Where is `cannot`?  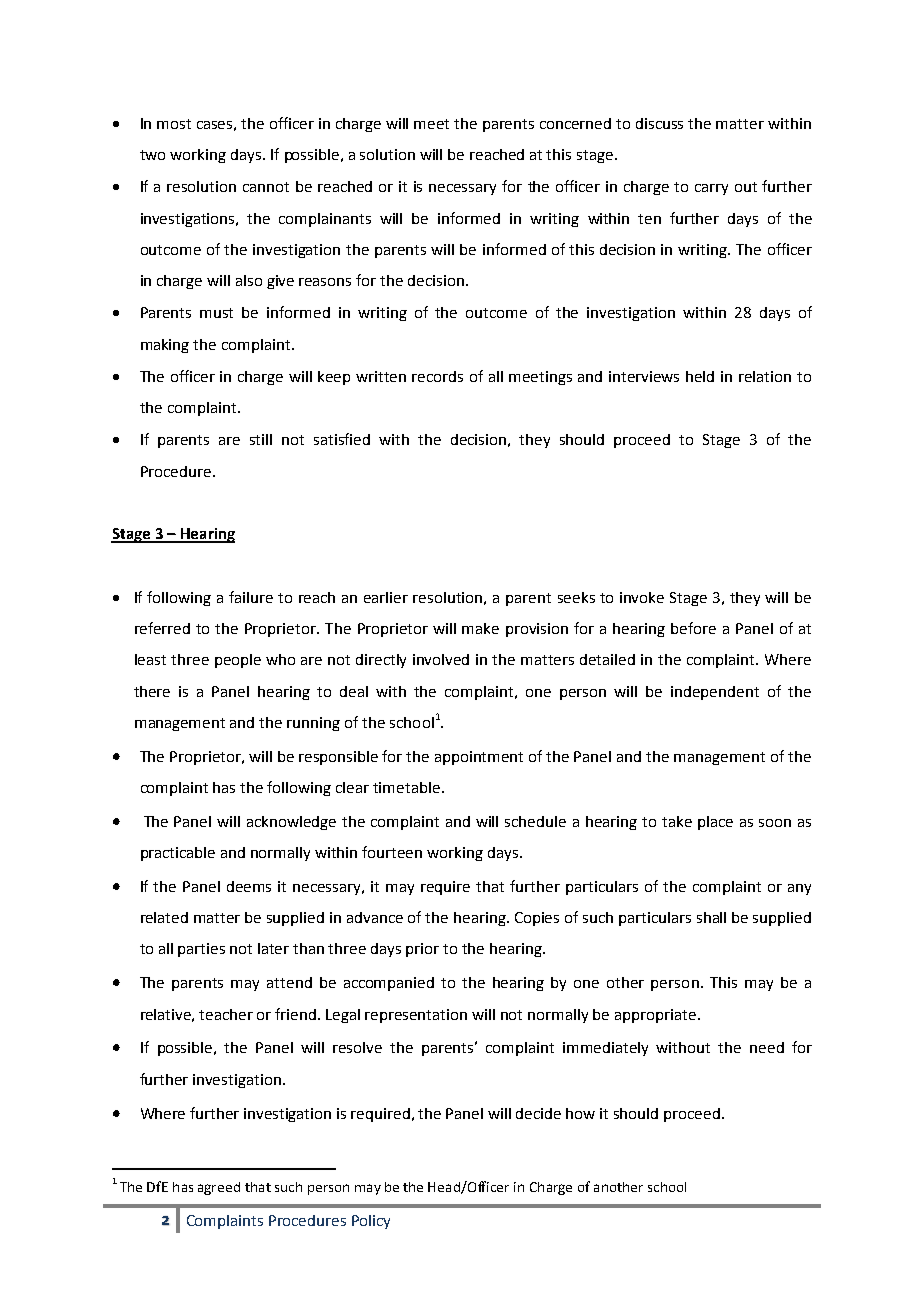
cannot is located at coordinates (266, 187).
